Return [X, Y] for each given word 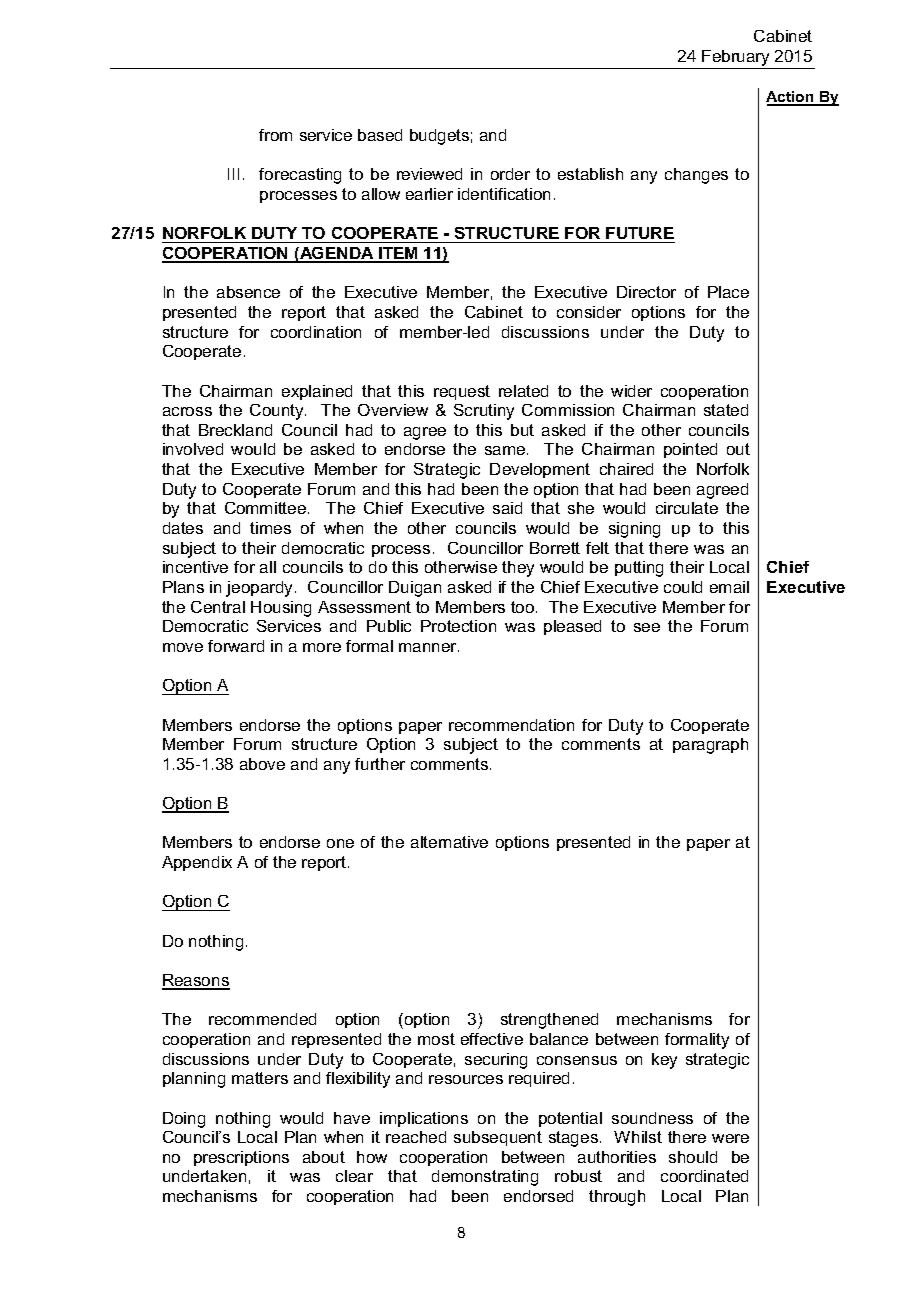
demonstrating [485, 1178]
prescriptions [241, 1158]
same [506, 450]
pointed [690, 450]
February [735, 58]
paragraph [710, 746]
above [262, 764]
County [278, 412]
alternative [449, 842]
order [510, 174]
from [275, 135]
